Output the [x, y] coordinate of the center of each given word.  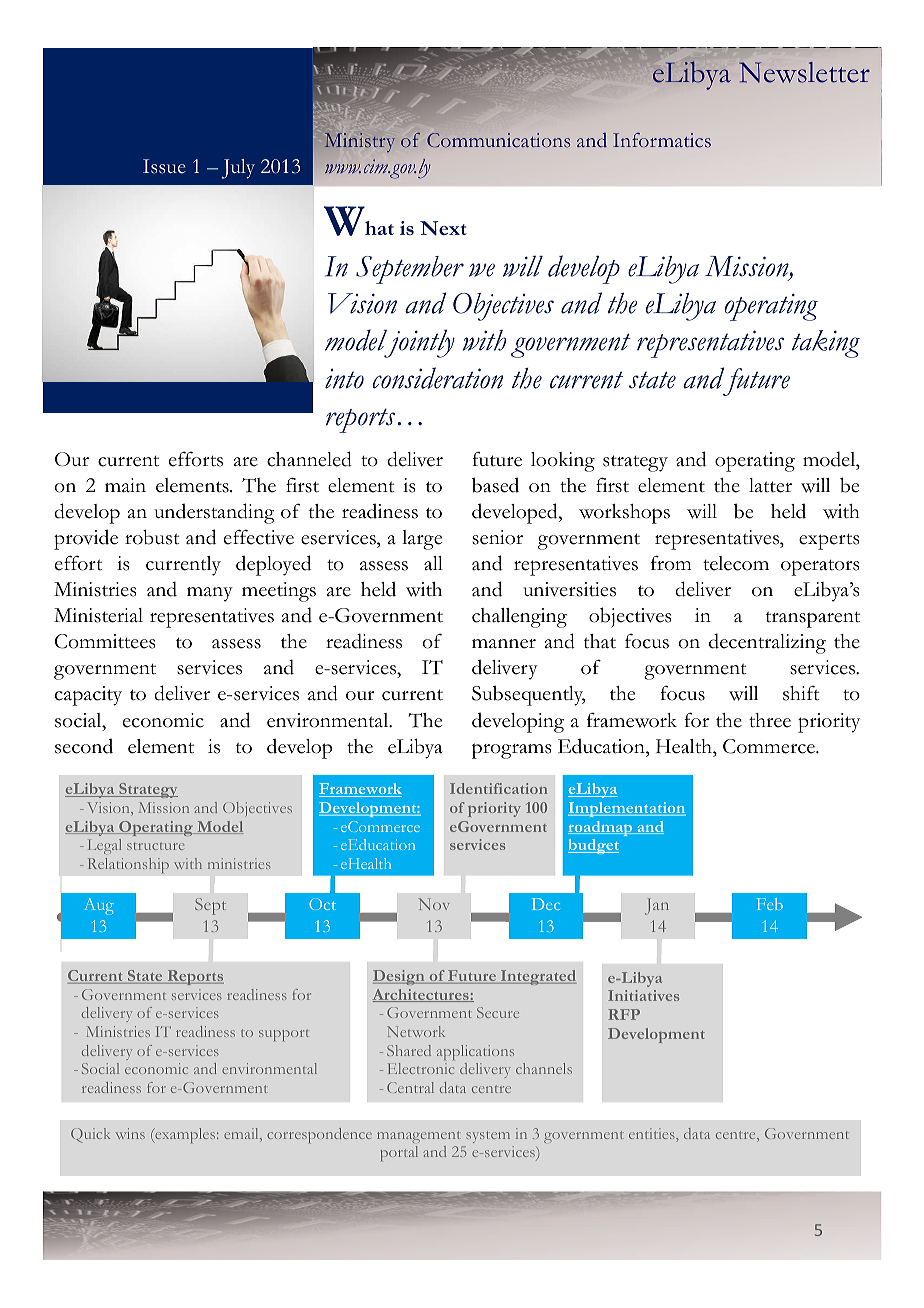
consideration [438, 378]
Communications [498, 140]
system [488, 1137]
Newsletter [804, 72]
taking [826, 344]
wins [130, 1133]
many [210, 594]
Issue [164, 166]
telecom [736, 563]
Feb [770, 904]
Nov [433, 904]
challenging [519, 618]
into [344, 379]
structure [155, 846]
